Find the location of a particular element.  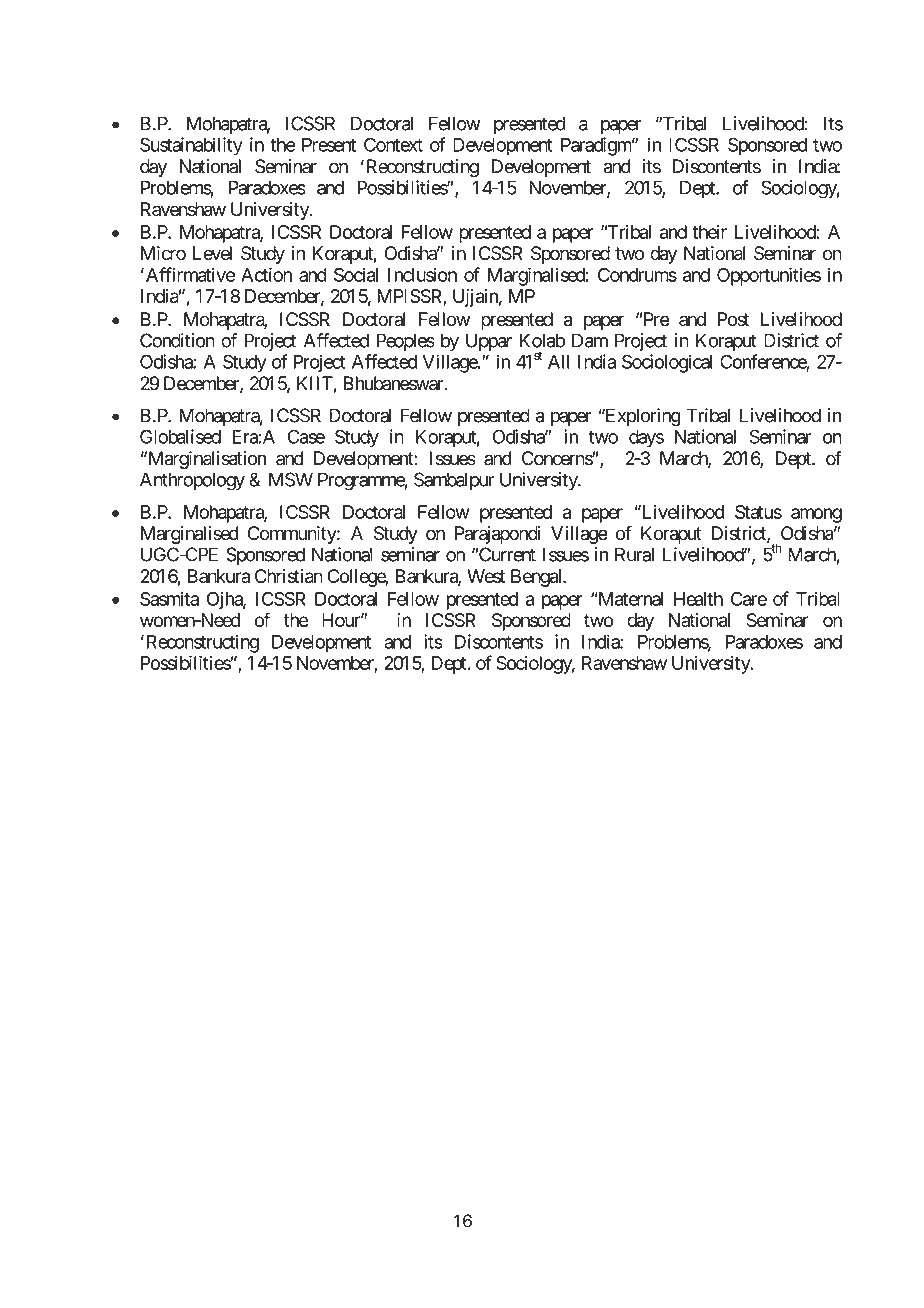

Sustainability is located at coordinates (191, 146).
